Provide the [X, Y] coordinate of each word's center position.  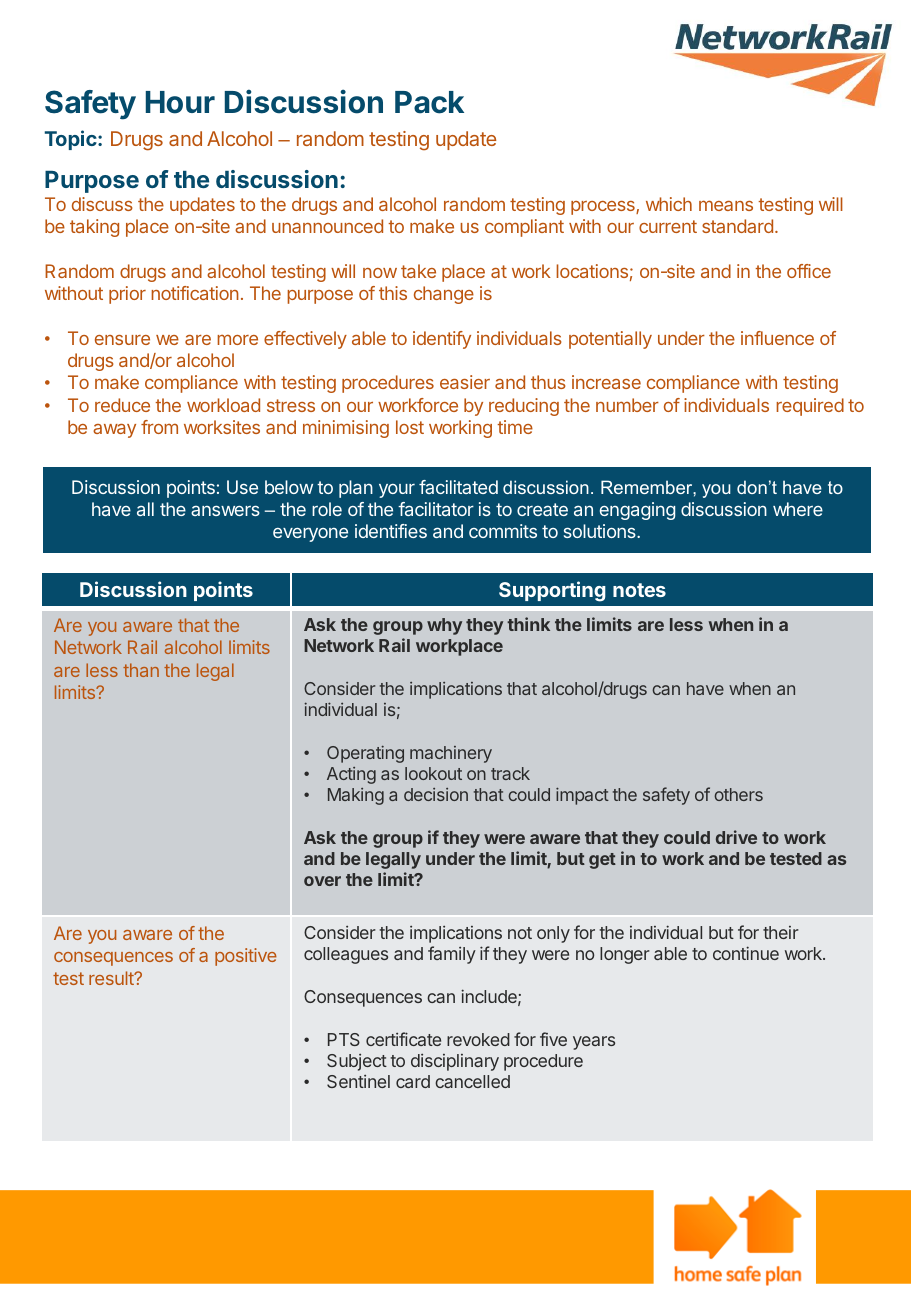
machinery [451, 754]
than [141, 670]
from [159, 427]
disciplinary [455, 1062]
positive [246, 957]
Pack [429, 102]
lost [410, 427]
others [738, 794]
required [810, 407]
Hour [180, 102]
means [726, 205]
